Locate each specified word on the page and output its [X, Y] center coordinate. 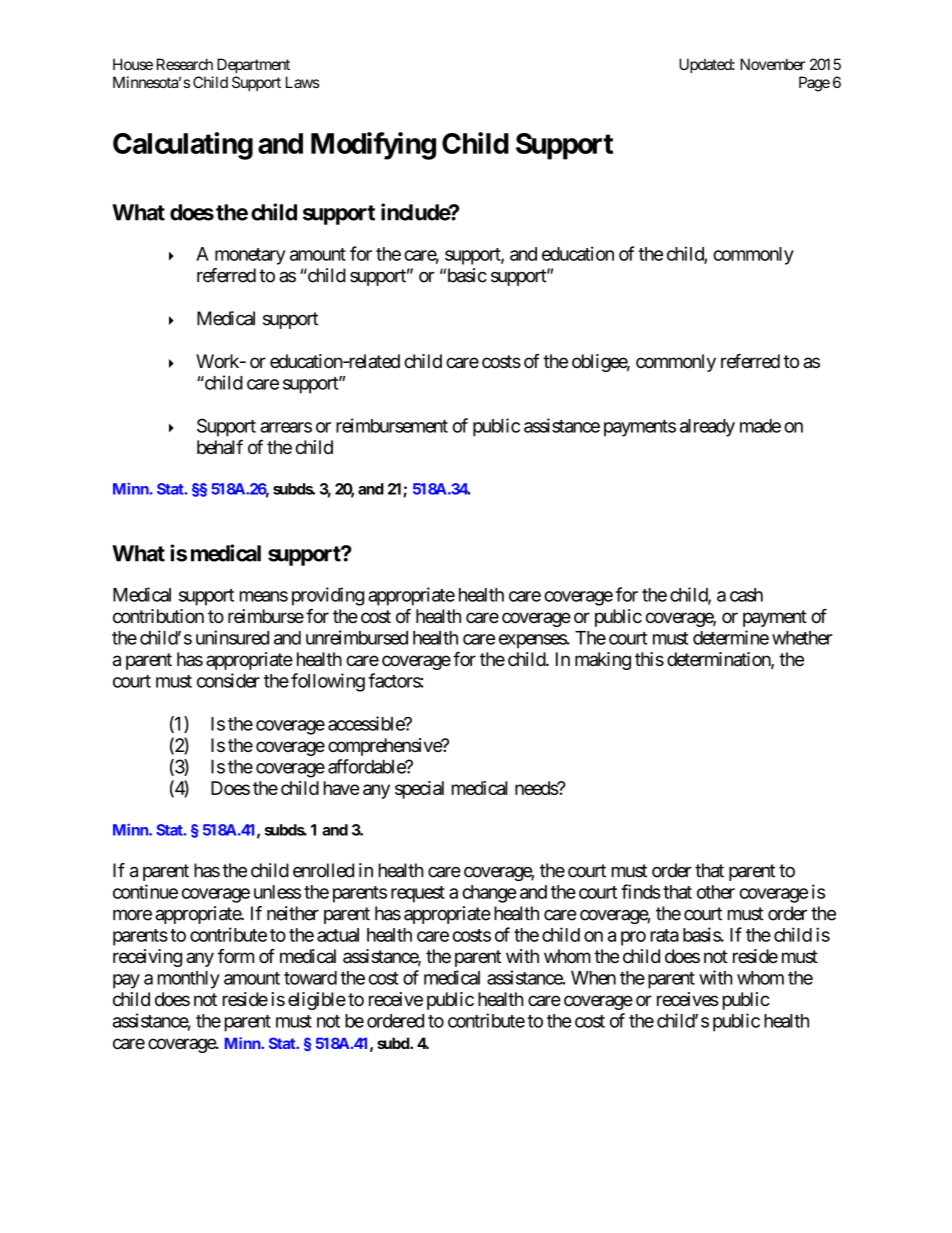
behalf [220, 446]
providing [328, 596]
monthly [189, 980]
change [489, 894]
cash [746, 595]
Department [253, 65]
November [772, 64]
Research [185, 64]
